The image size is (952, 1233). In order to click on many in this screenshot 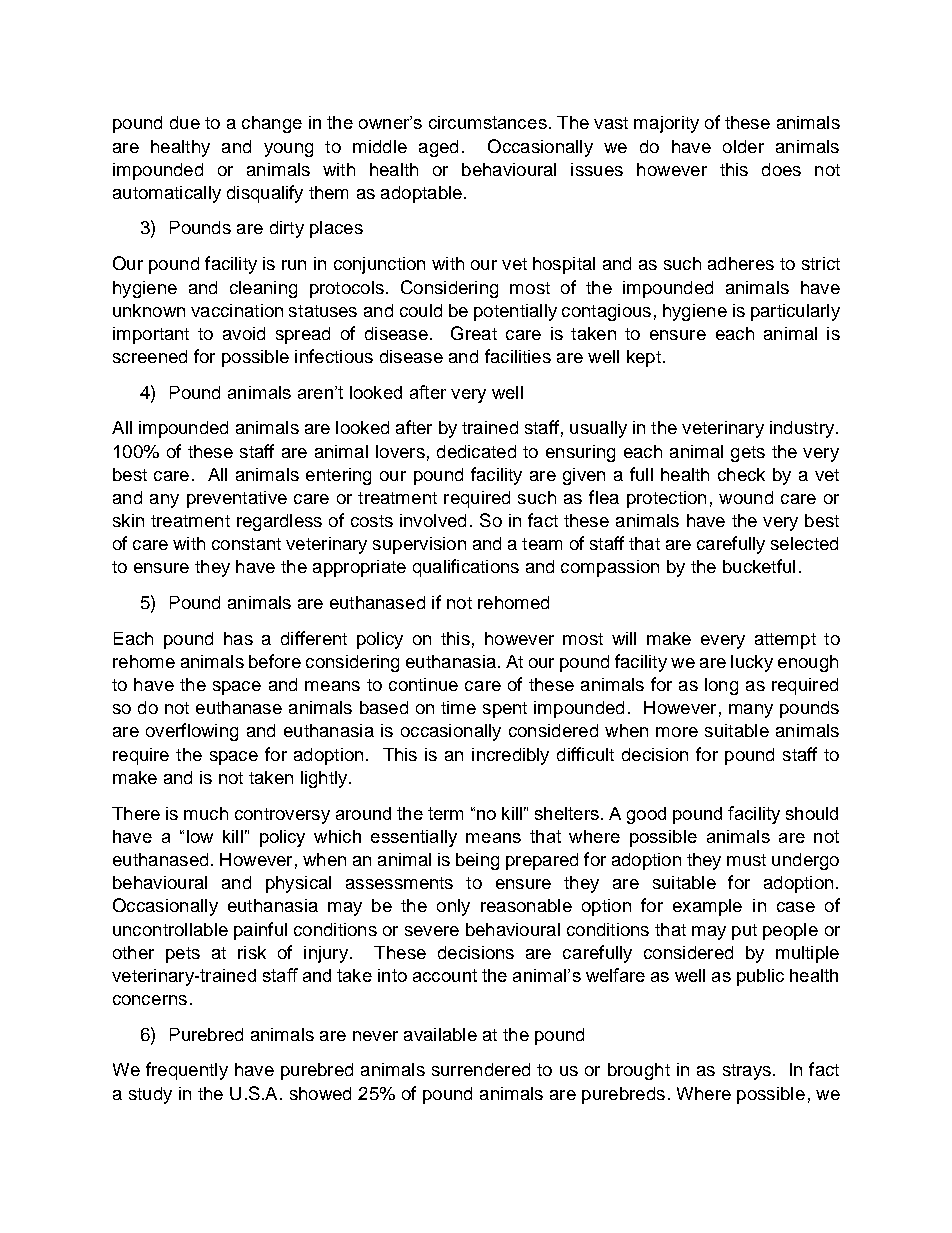, I will do `click(751, 711)`.
